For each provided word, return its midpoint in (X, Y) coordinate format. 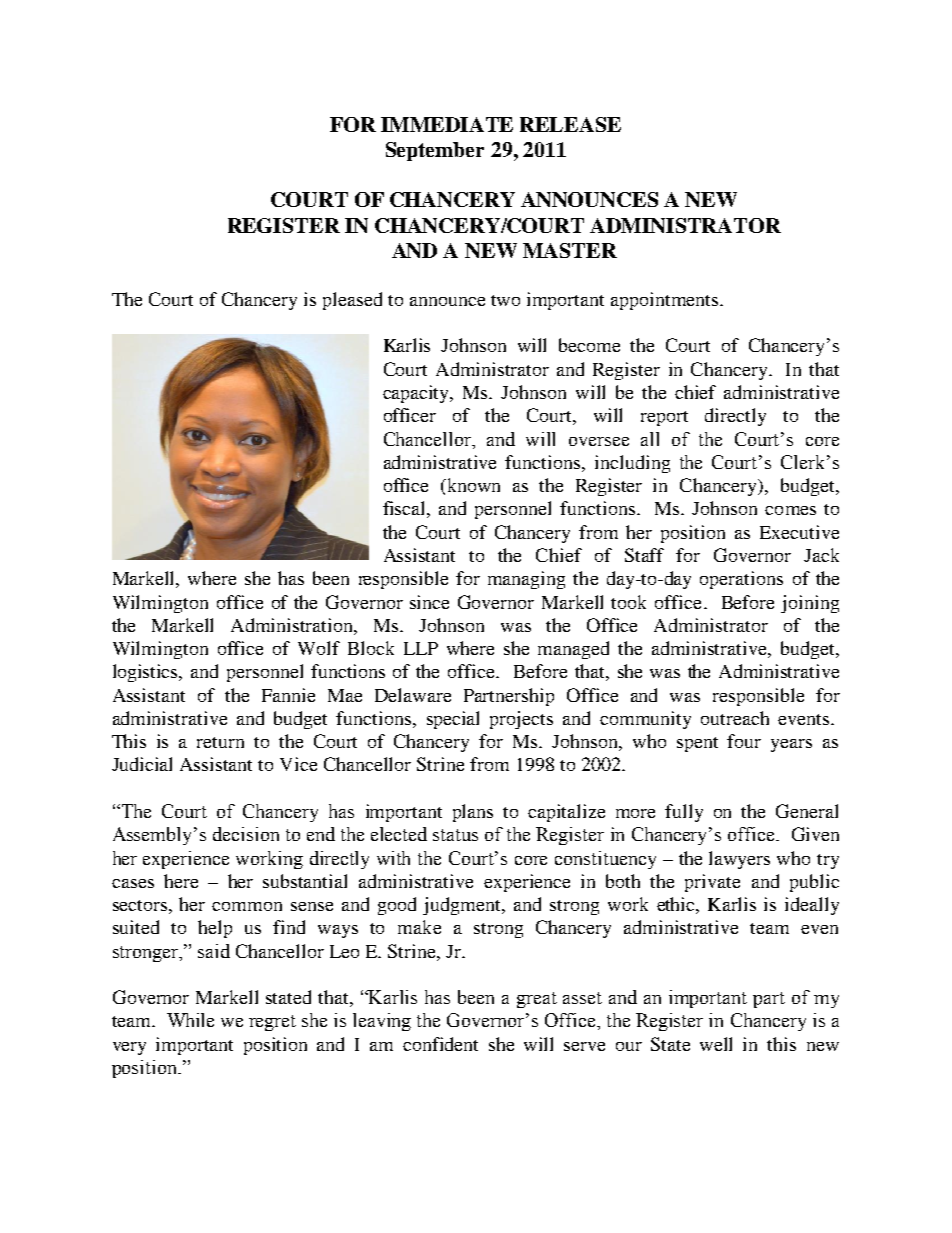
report (664, 418)
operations (741, 580)
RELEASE (570, 124)
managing (526, 580)
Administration (293, 625)
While (190, 1020)
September (435, 151)
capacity (417, 394)
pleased (352, 301)
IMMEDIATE (447, 124)
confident (440, 1044)
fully (684, 813)
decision (246, 834)
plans (473, 813)
